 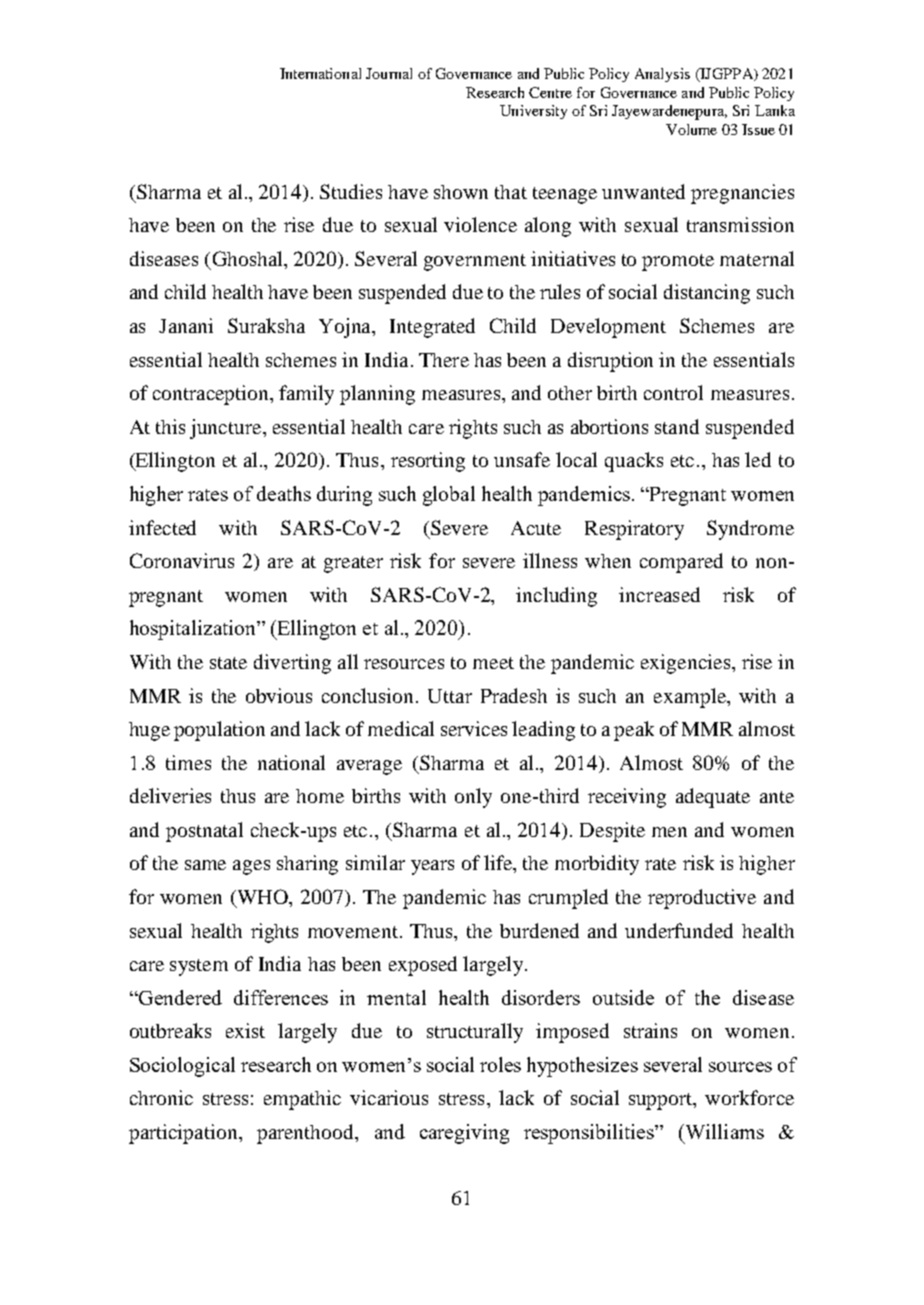 I want to click on Volume, so click(x=691, y=129).
